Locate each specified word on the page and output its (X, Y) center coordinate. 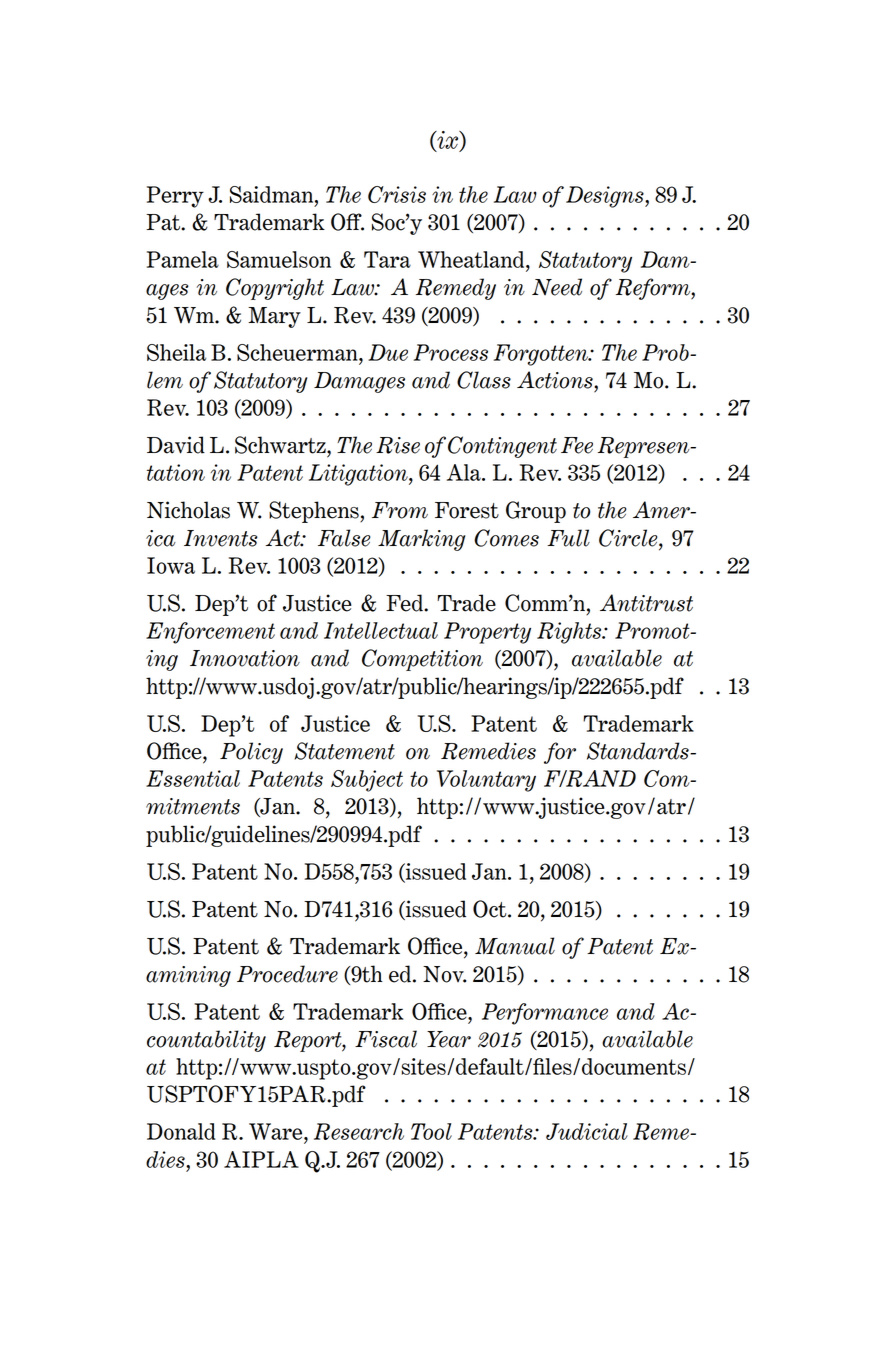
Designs (606, 197)
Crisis (397, 194)
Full (568, 538)
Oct (491, 909)
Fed (405, 603)
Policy (251, 753)
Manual (515, 946)
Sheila (176, 352)
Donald (181, 1131)
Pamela (183, 259)
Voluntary (486, 781)
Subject (367, 781)
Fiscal (386, 1039)
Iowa (171, 565)
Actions (556, 380)
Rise (398, 445)
